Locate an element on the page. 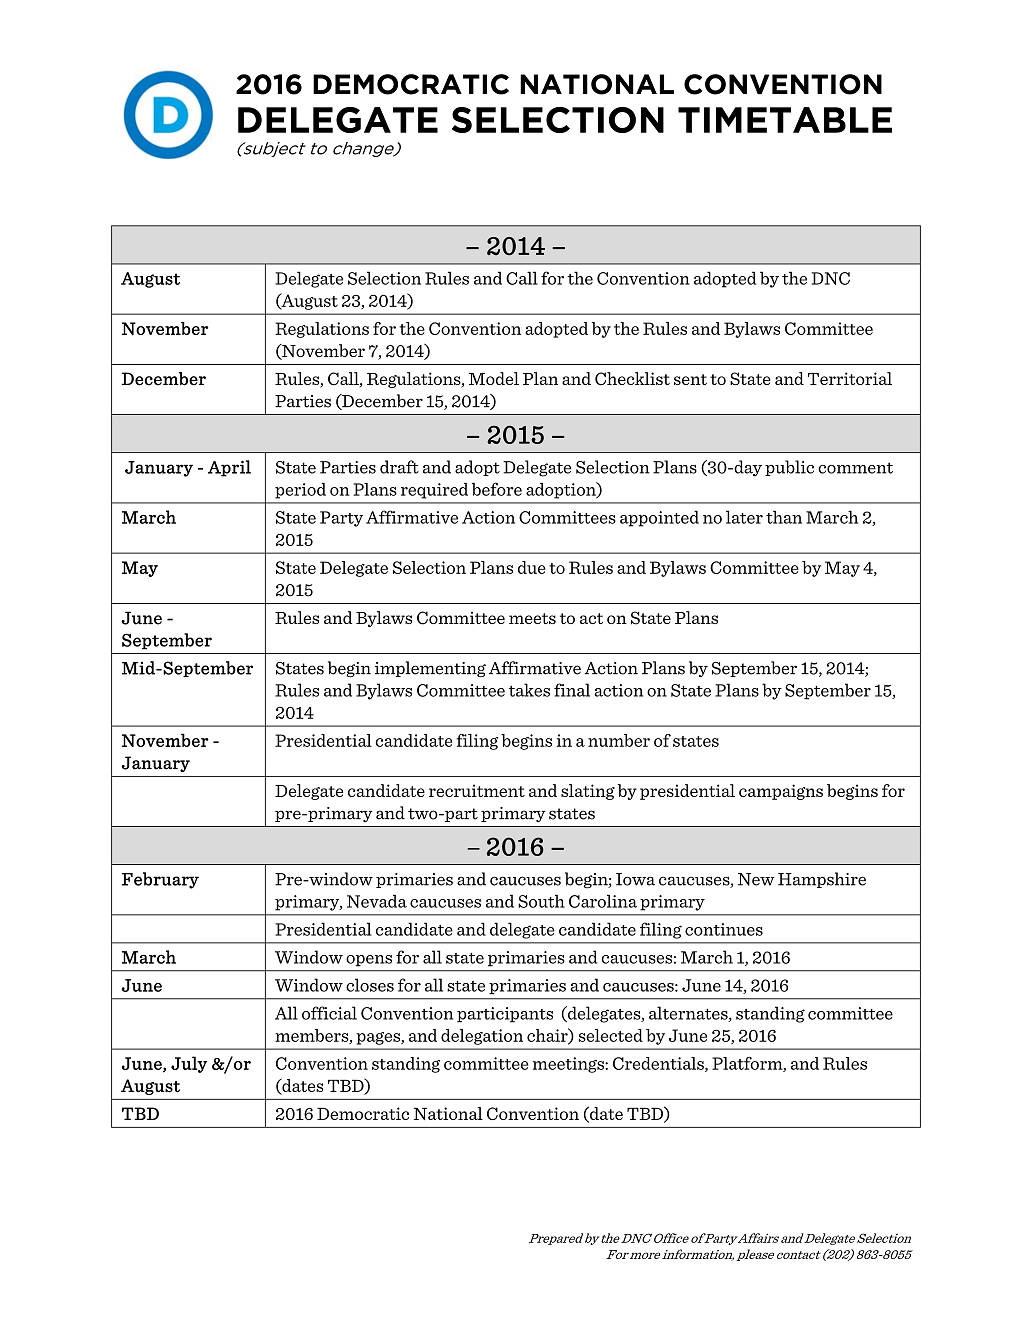 The width and height of the page is (1032, 1335). period is located at coordinates (300, 491).
